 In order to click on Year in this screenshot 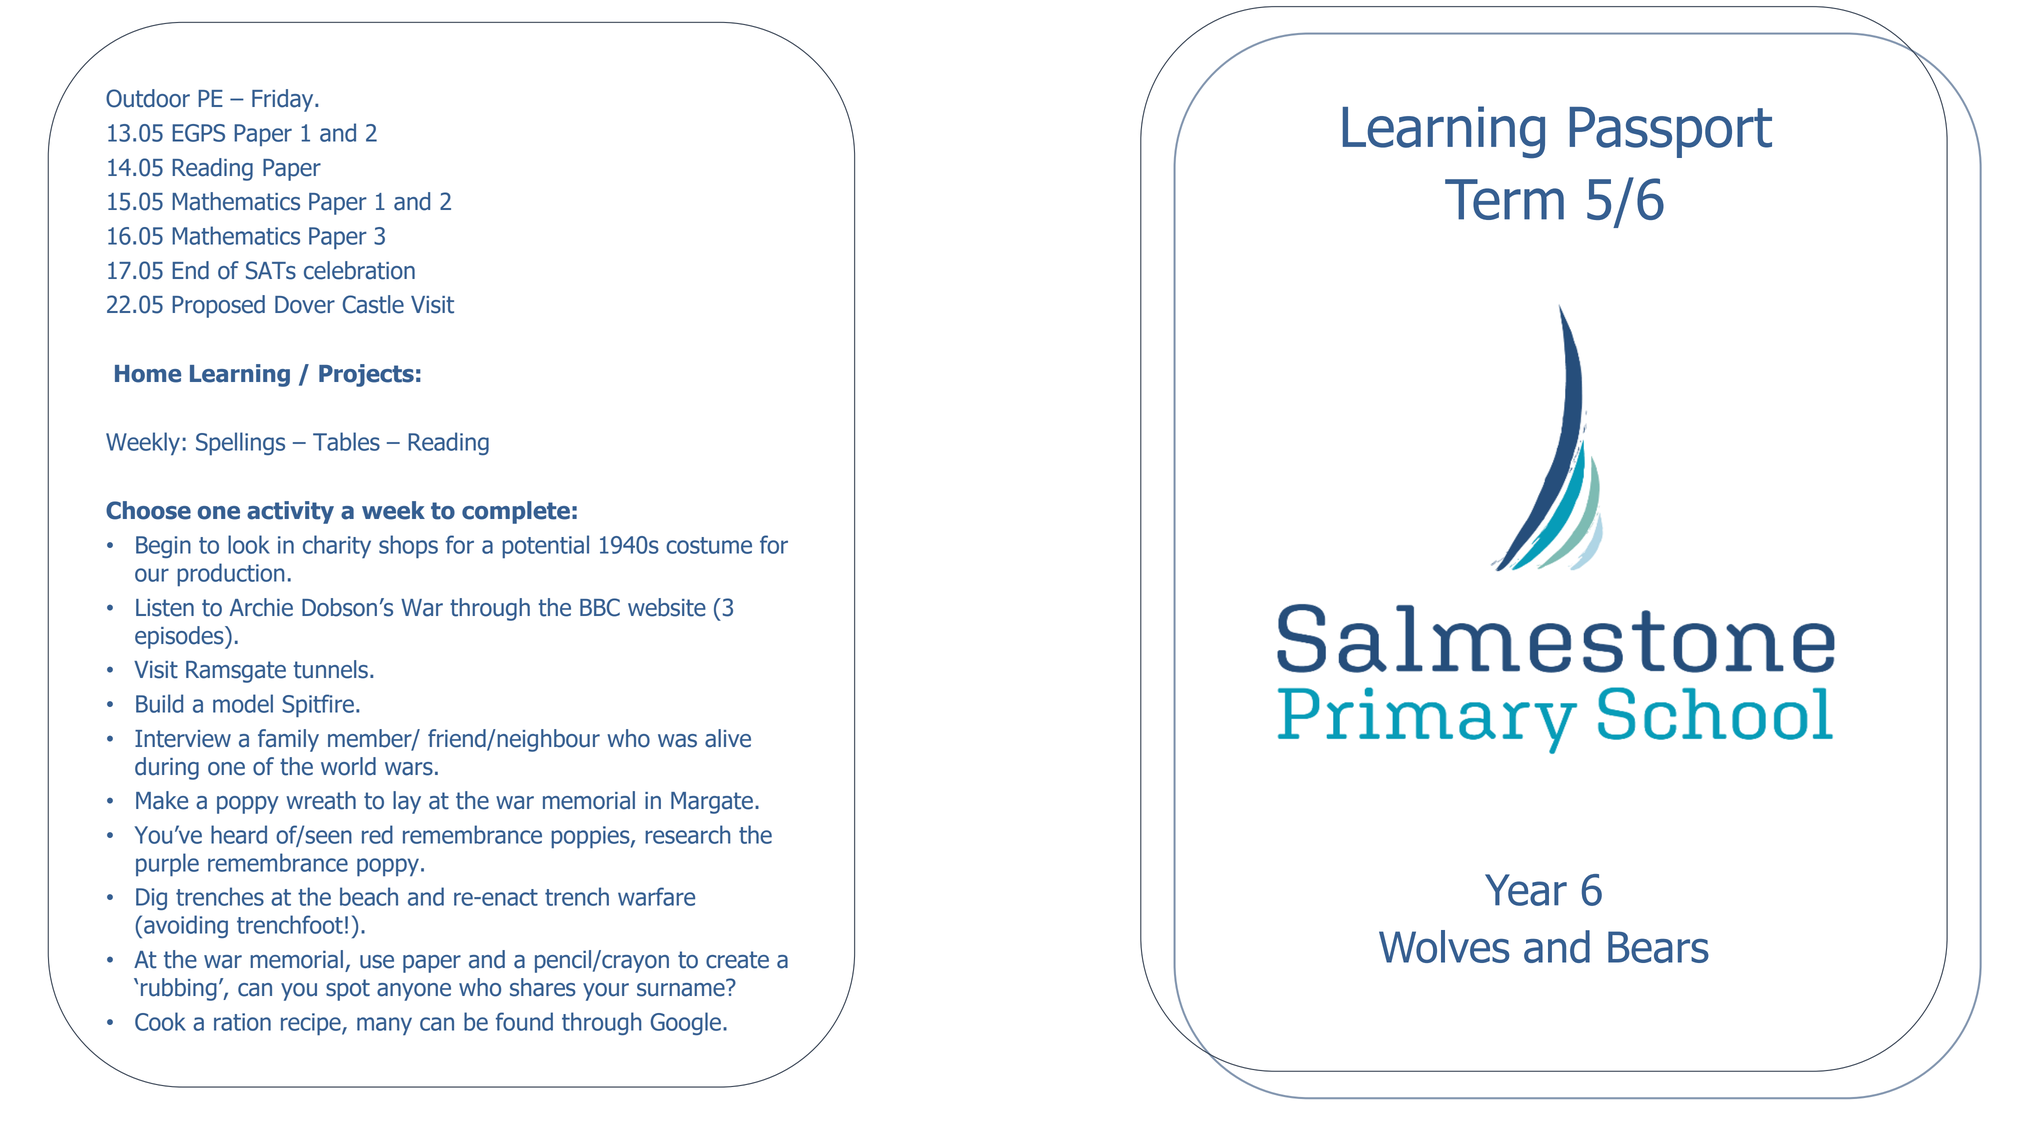, I will do `click(1526, 890)`.
